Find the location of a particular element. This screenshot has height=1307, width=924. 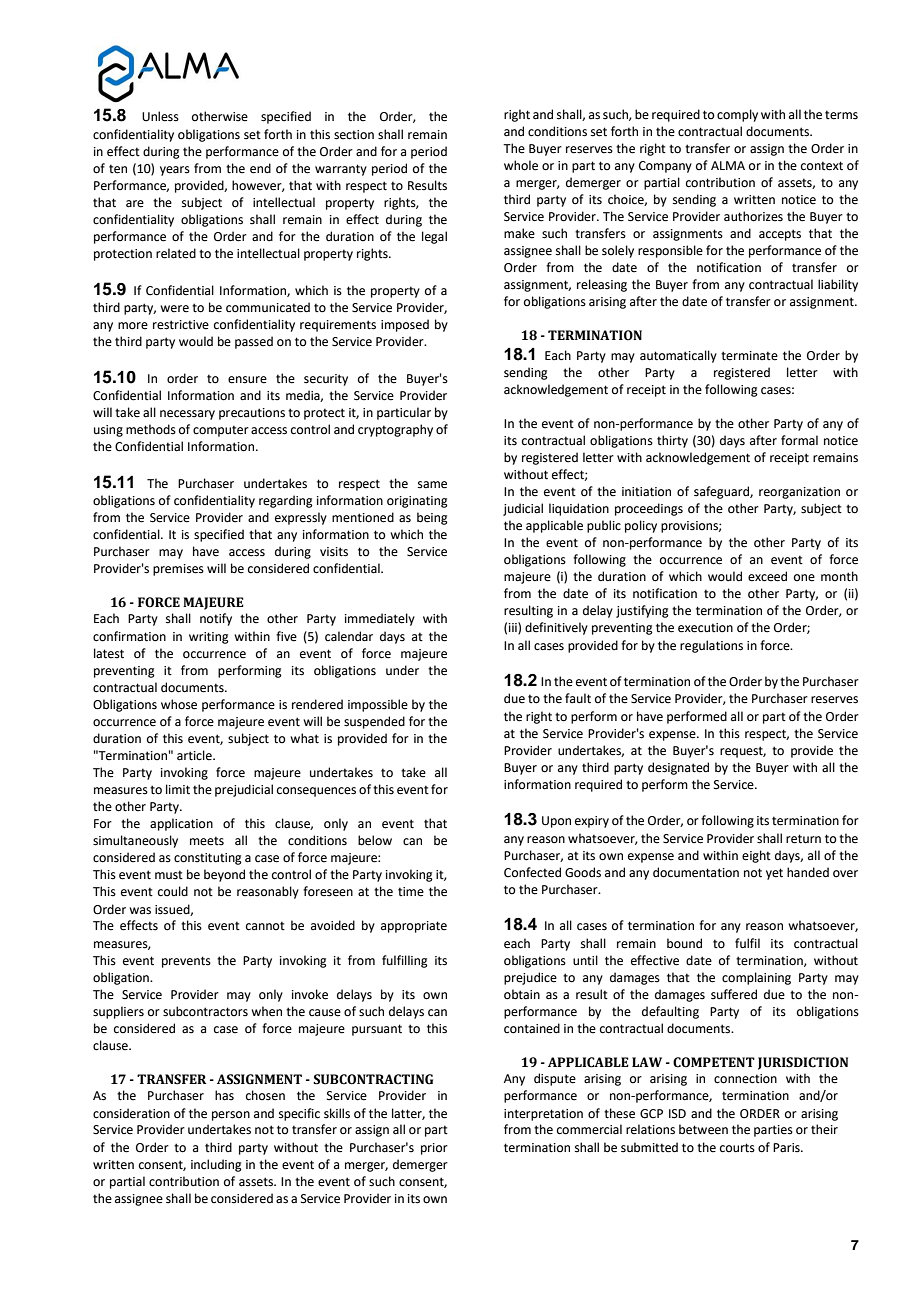

writing is located at coordinates (209, 638).
